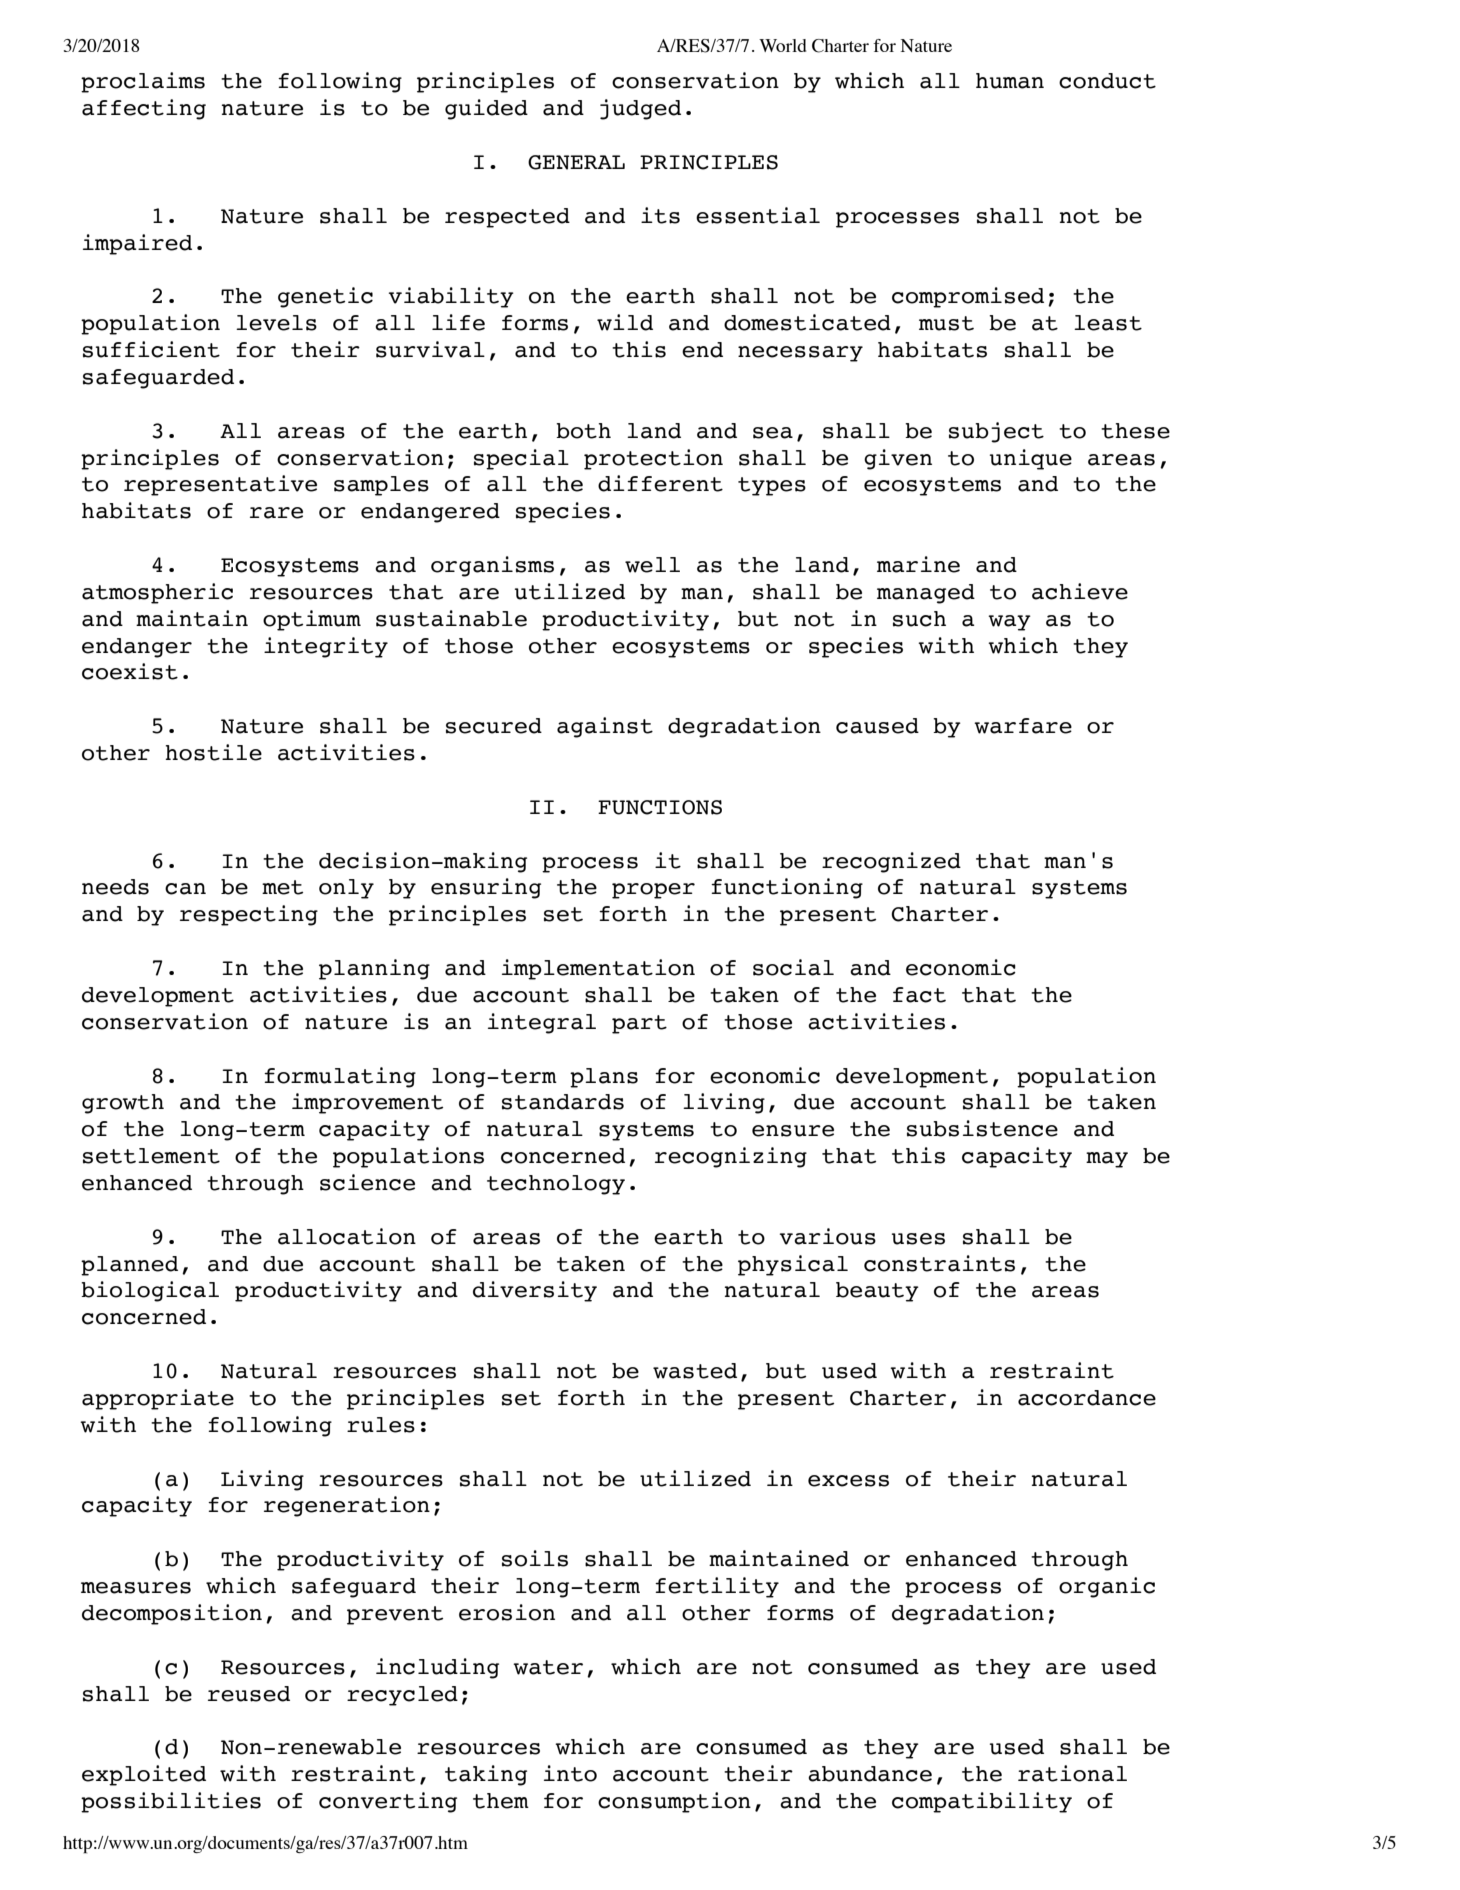  What do you see at coordinates (144, 109) in the page?
I see `affecting` at bounding box center [144, 109].
